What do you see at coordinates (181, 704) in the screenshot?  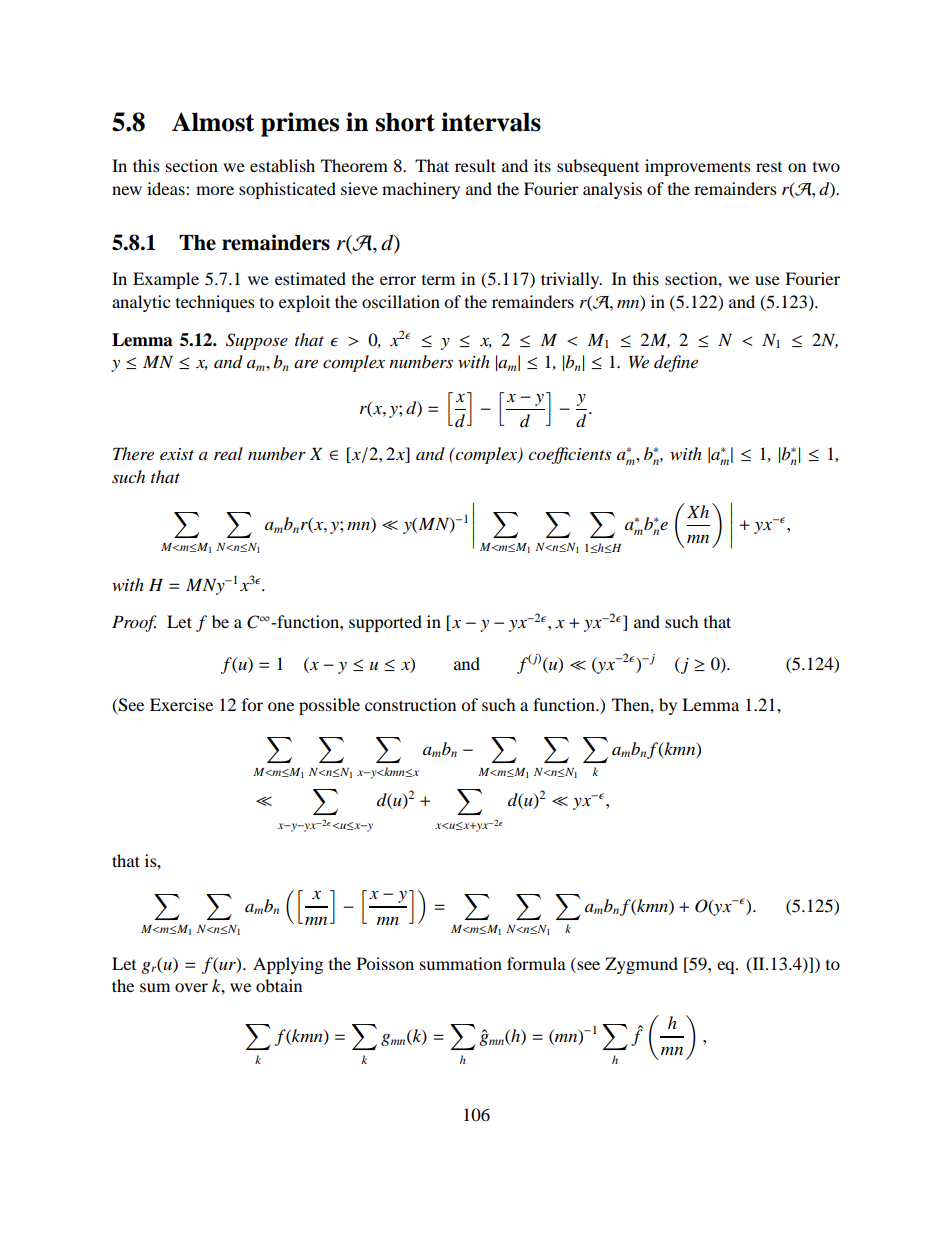 I see `Exercise` at bounding box center [181, 704].
